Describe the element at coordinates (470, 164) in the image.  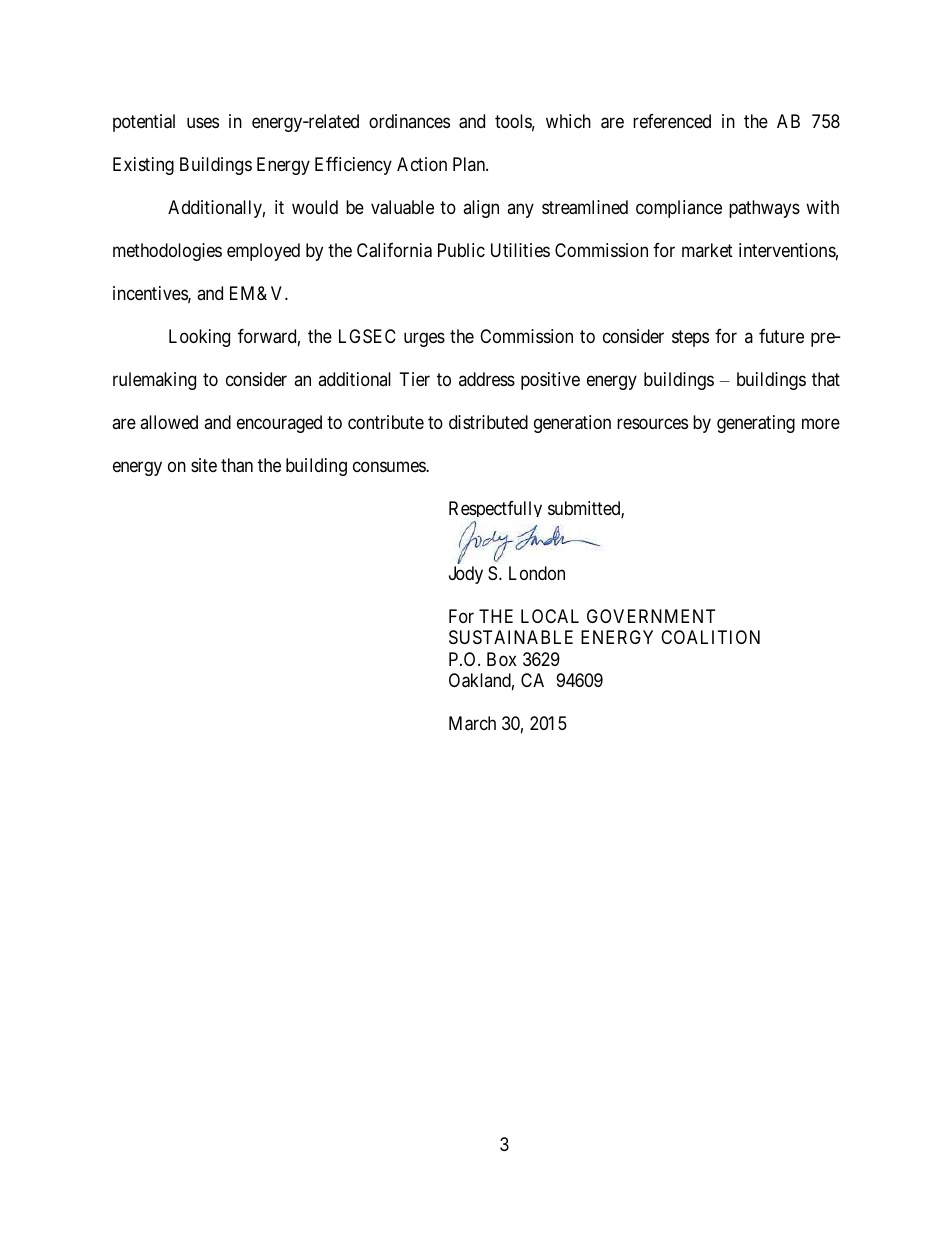
I see `Plan` at that location.
